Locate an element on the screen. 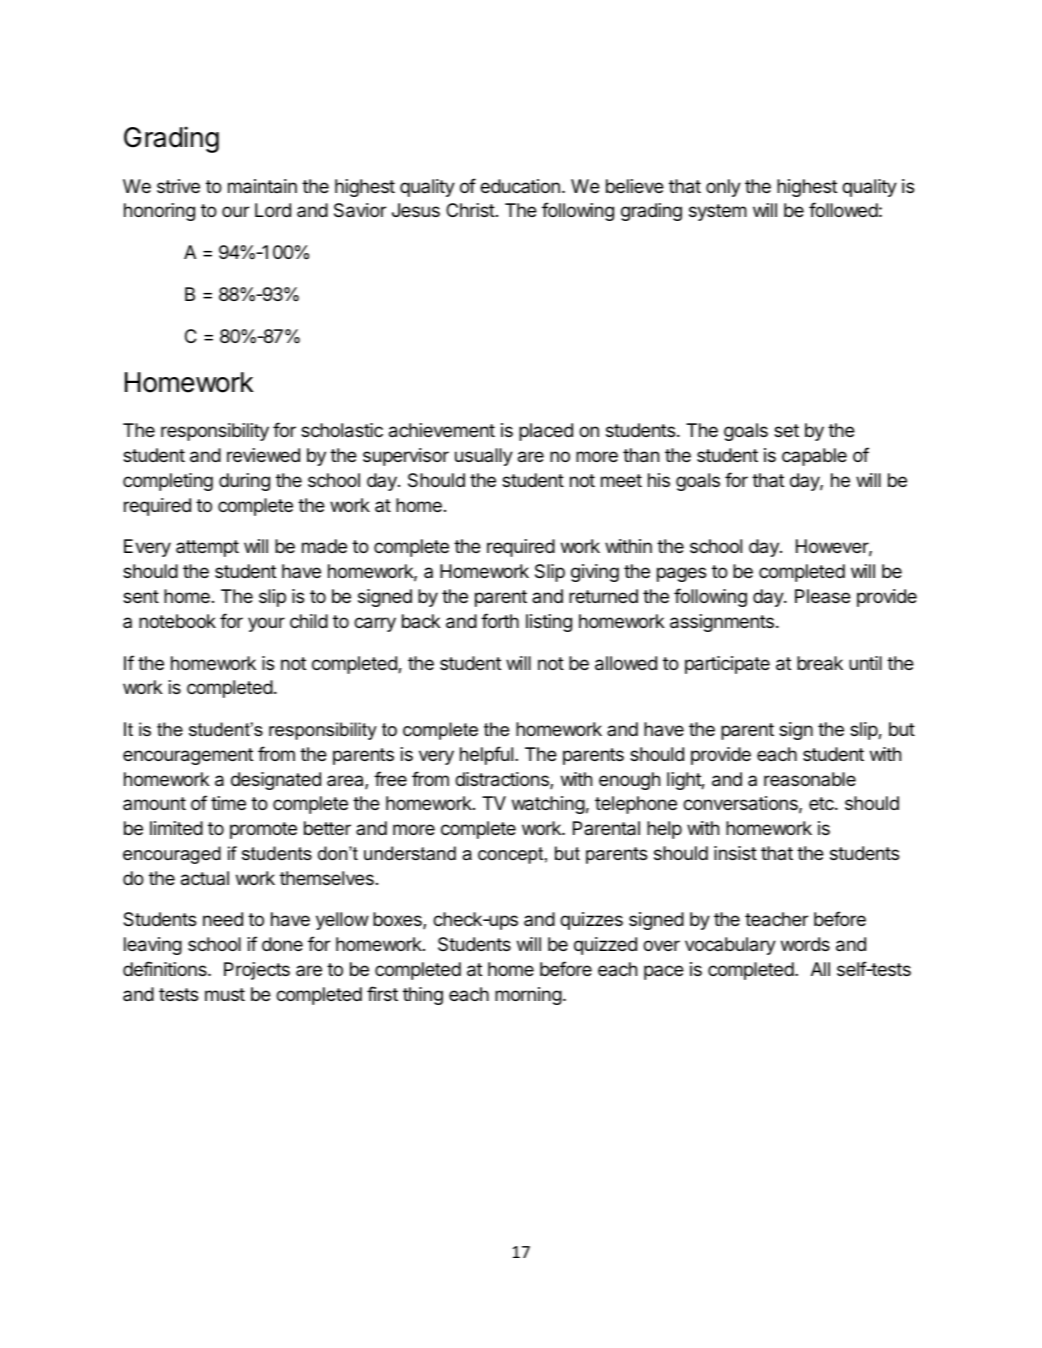  distractions is located at coordinates (503, 780).
